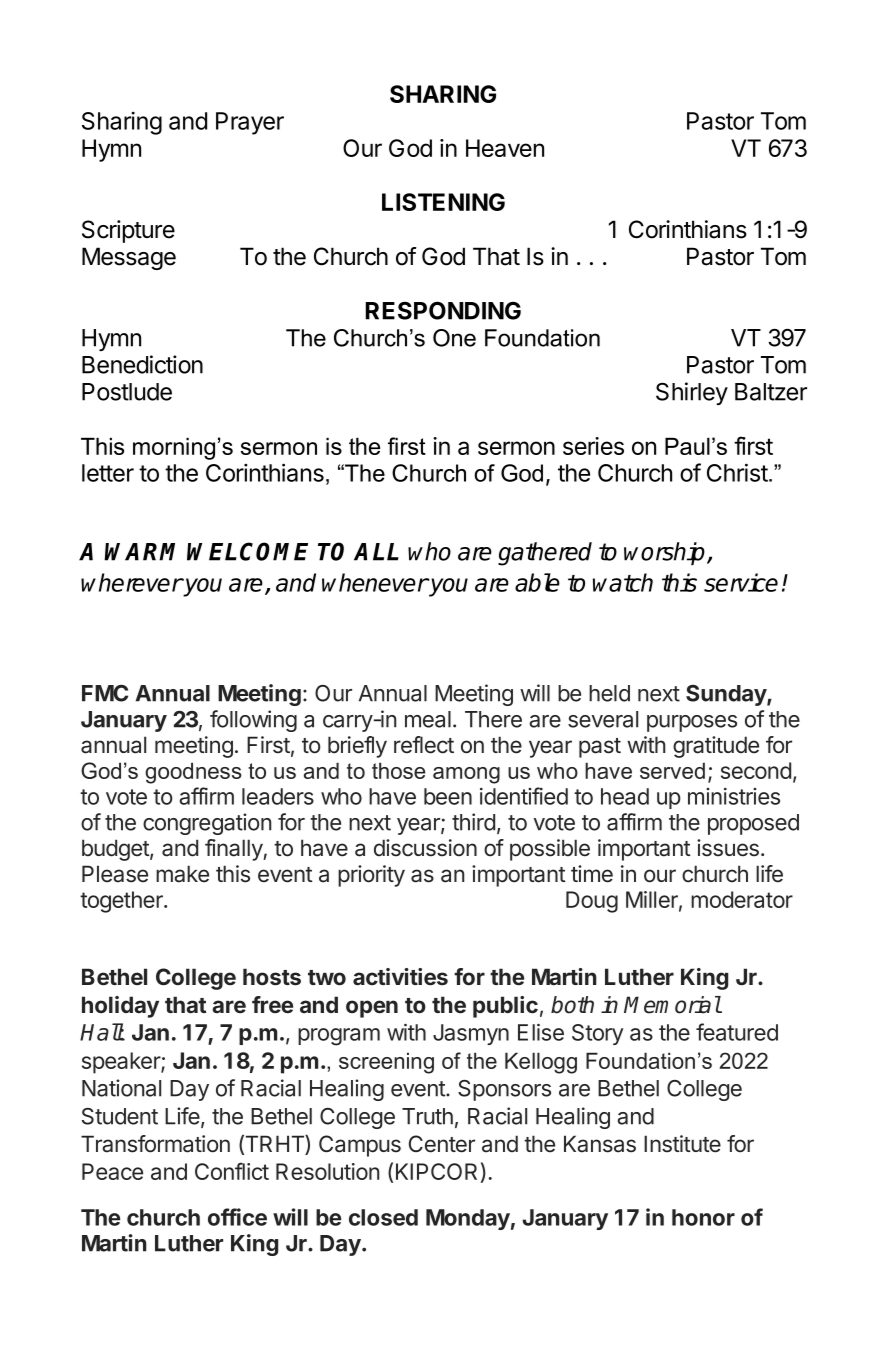 This image has width=887, height=1372. I want to click on Benediction, so click(142, 364).
